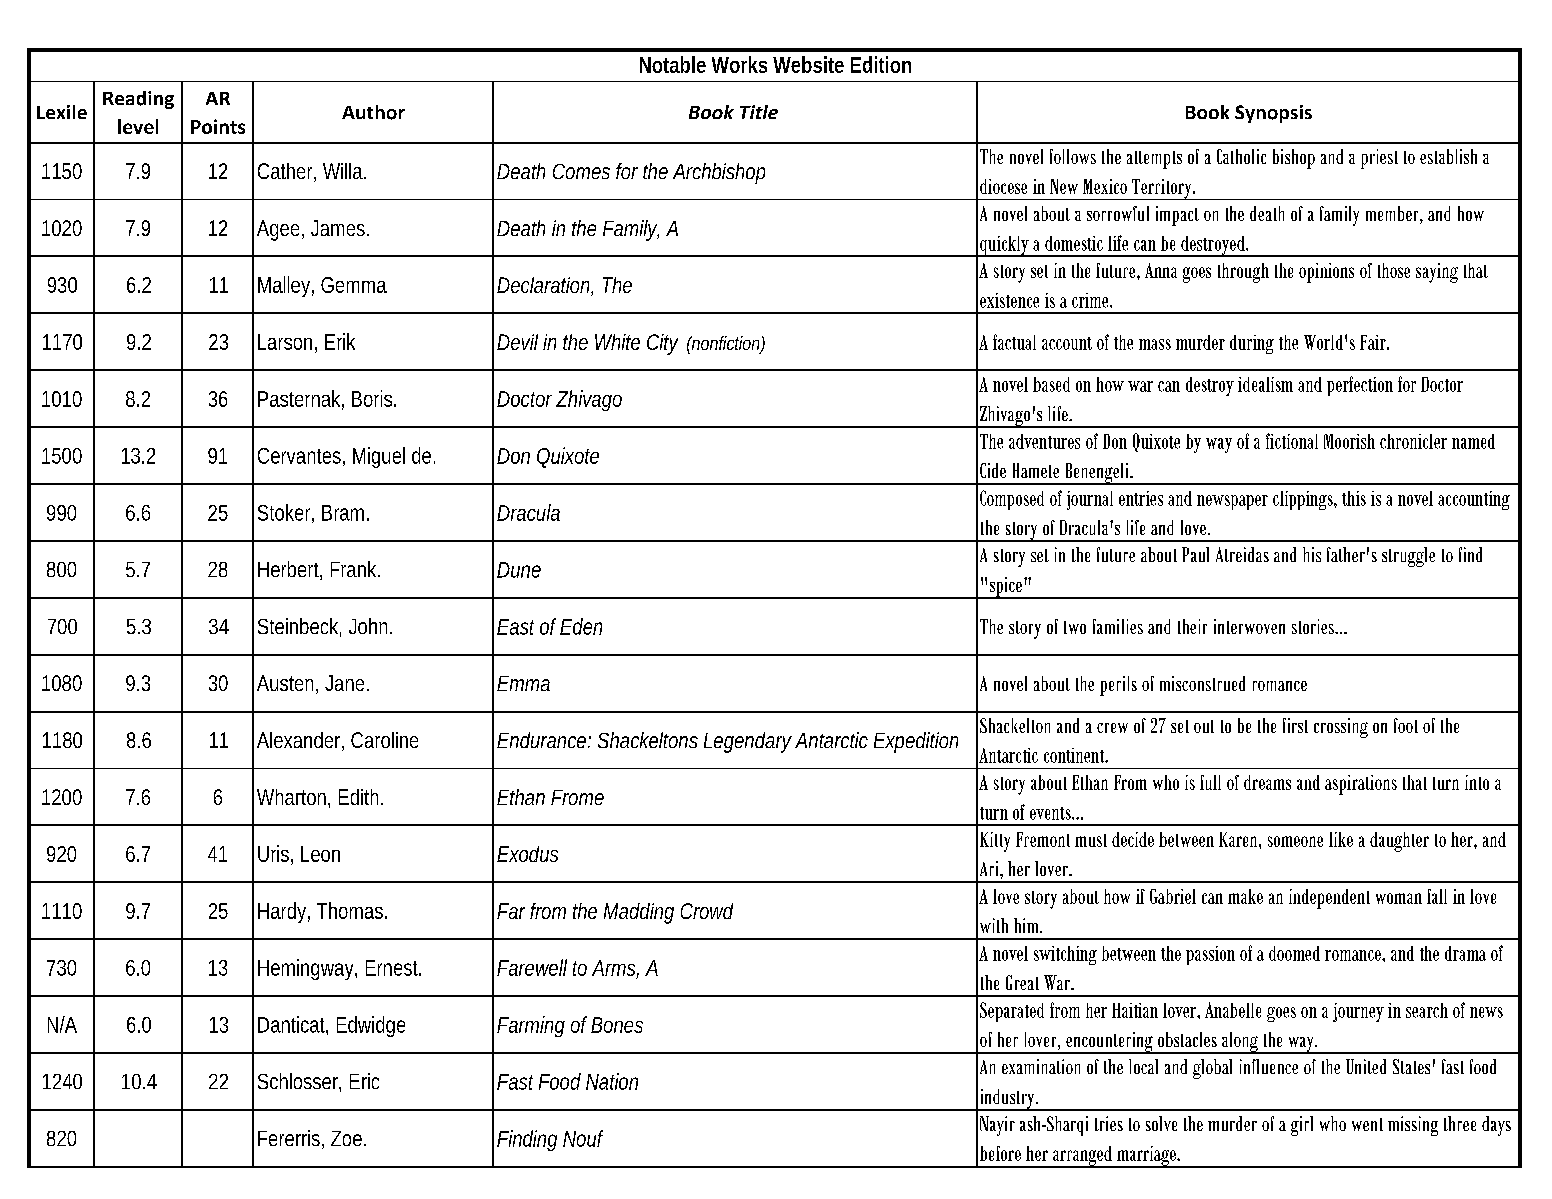 Image resolution: width=1552 pixels, height=1199 pixels. I want to click on Legendary, so click(748, 742).
